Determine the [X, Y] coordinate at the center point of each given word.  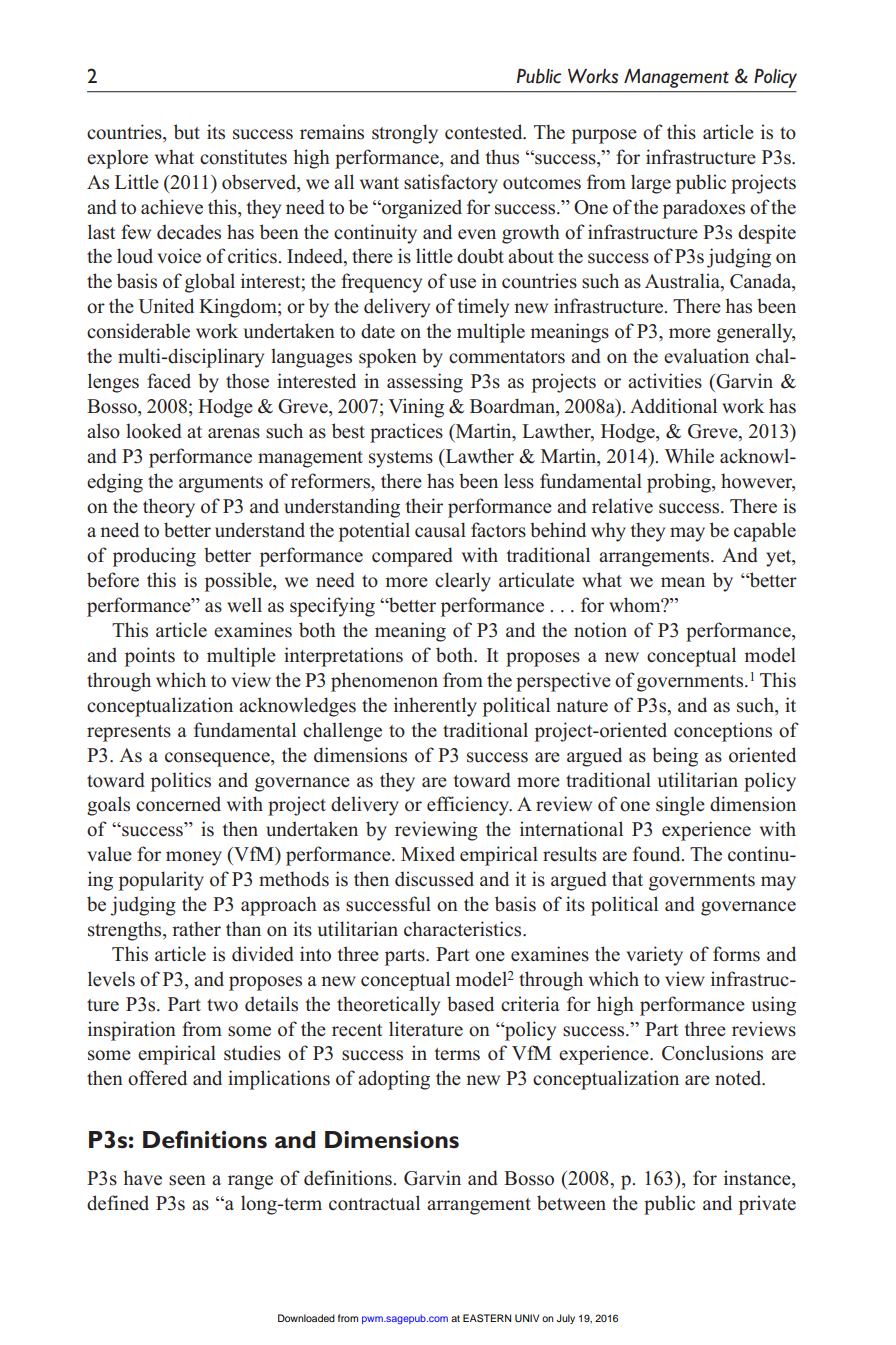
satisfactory [451, 184]
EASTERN [487, 1318]
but [187, 132]
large [651, 184]
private [767, 1205]
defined [118, 1203]
